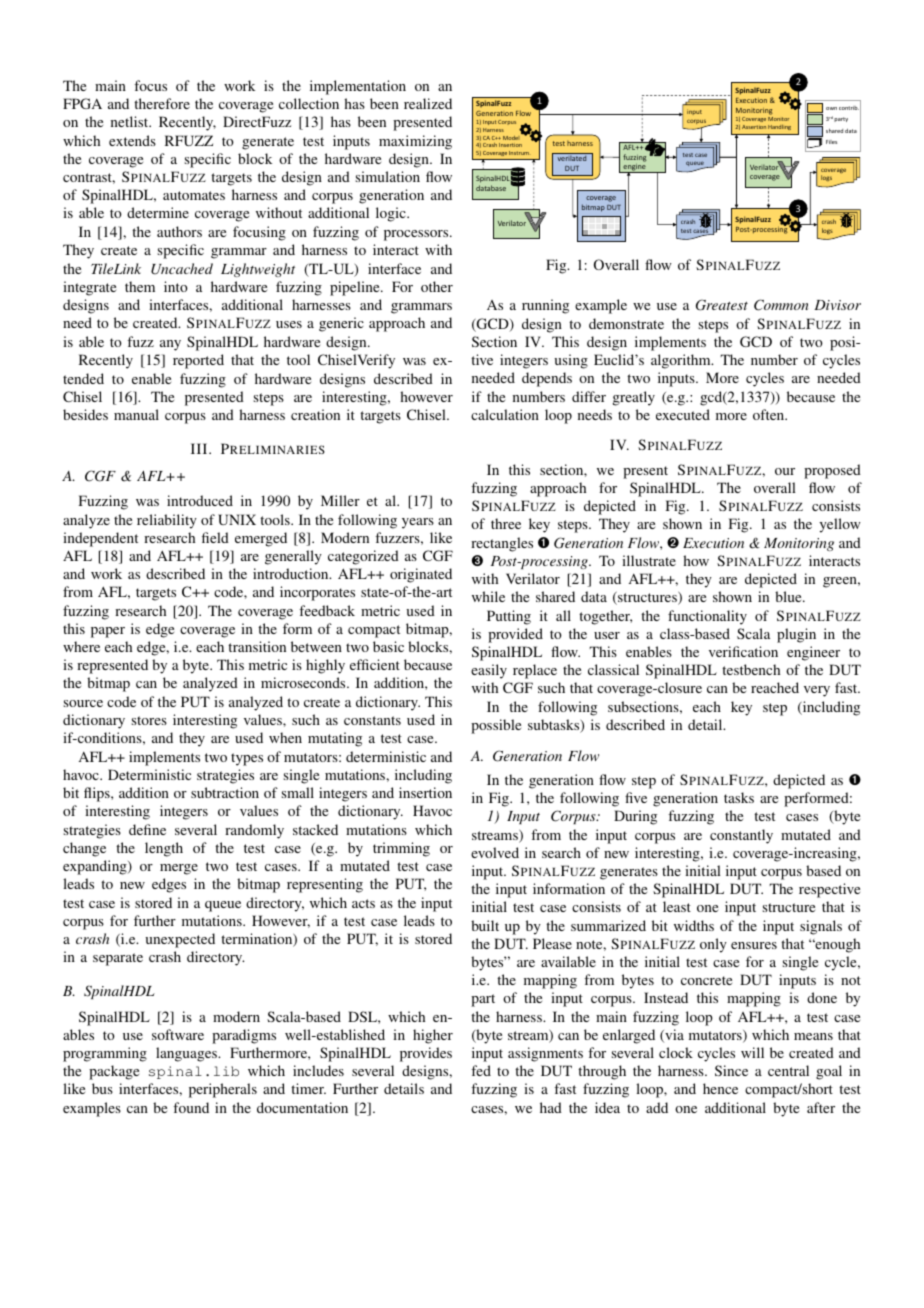 This document has height=1308, width=924. I want to click on blue, so click(789, 596).
